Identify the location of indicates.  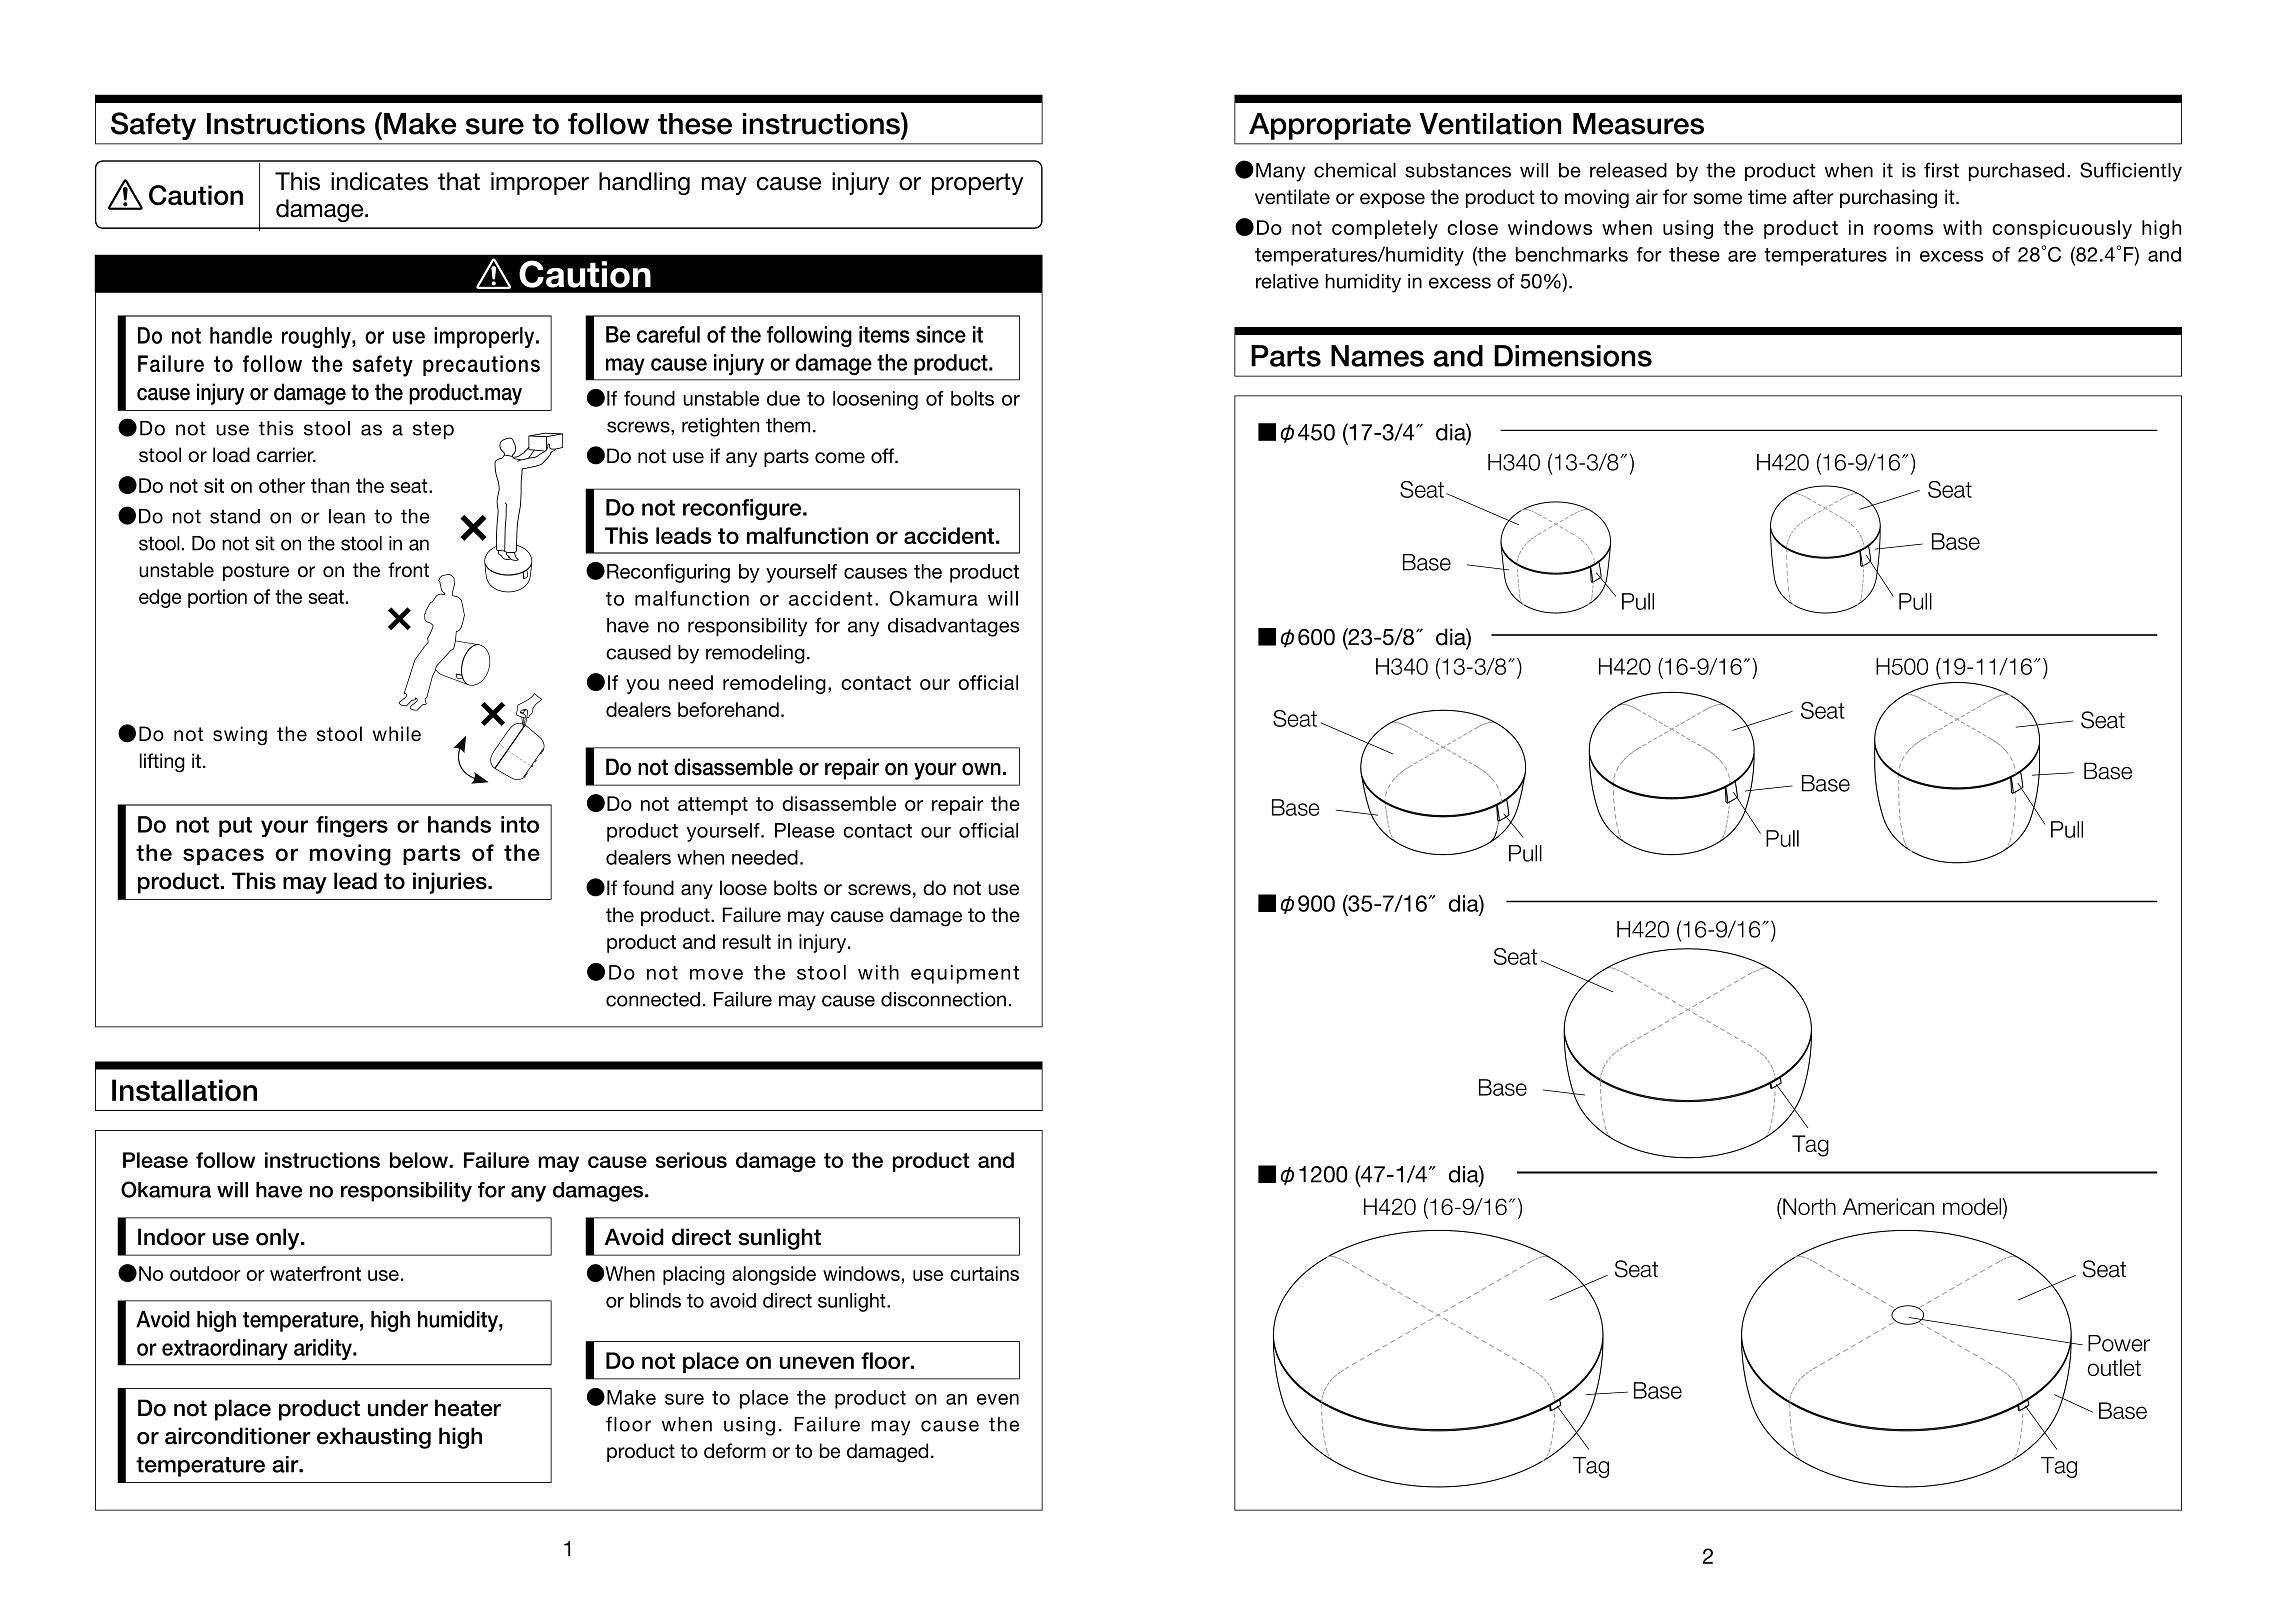
(379, 181).
